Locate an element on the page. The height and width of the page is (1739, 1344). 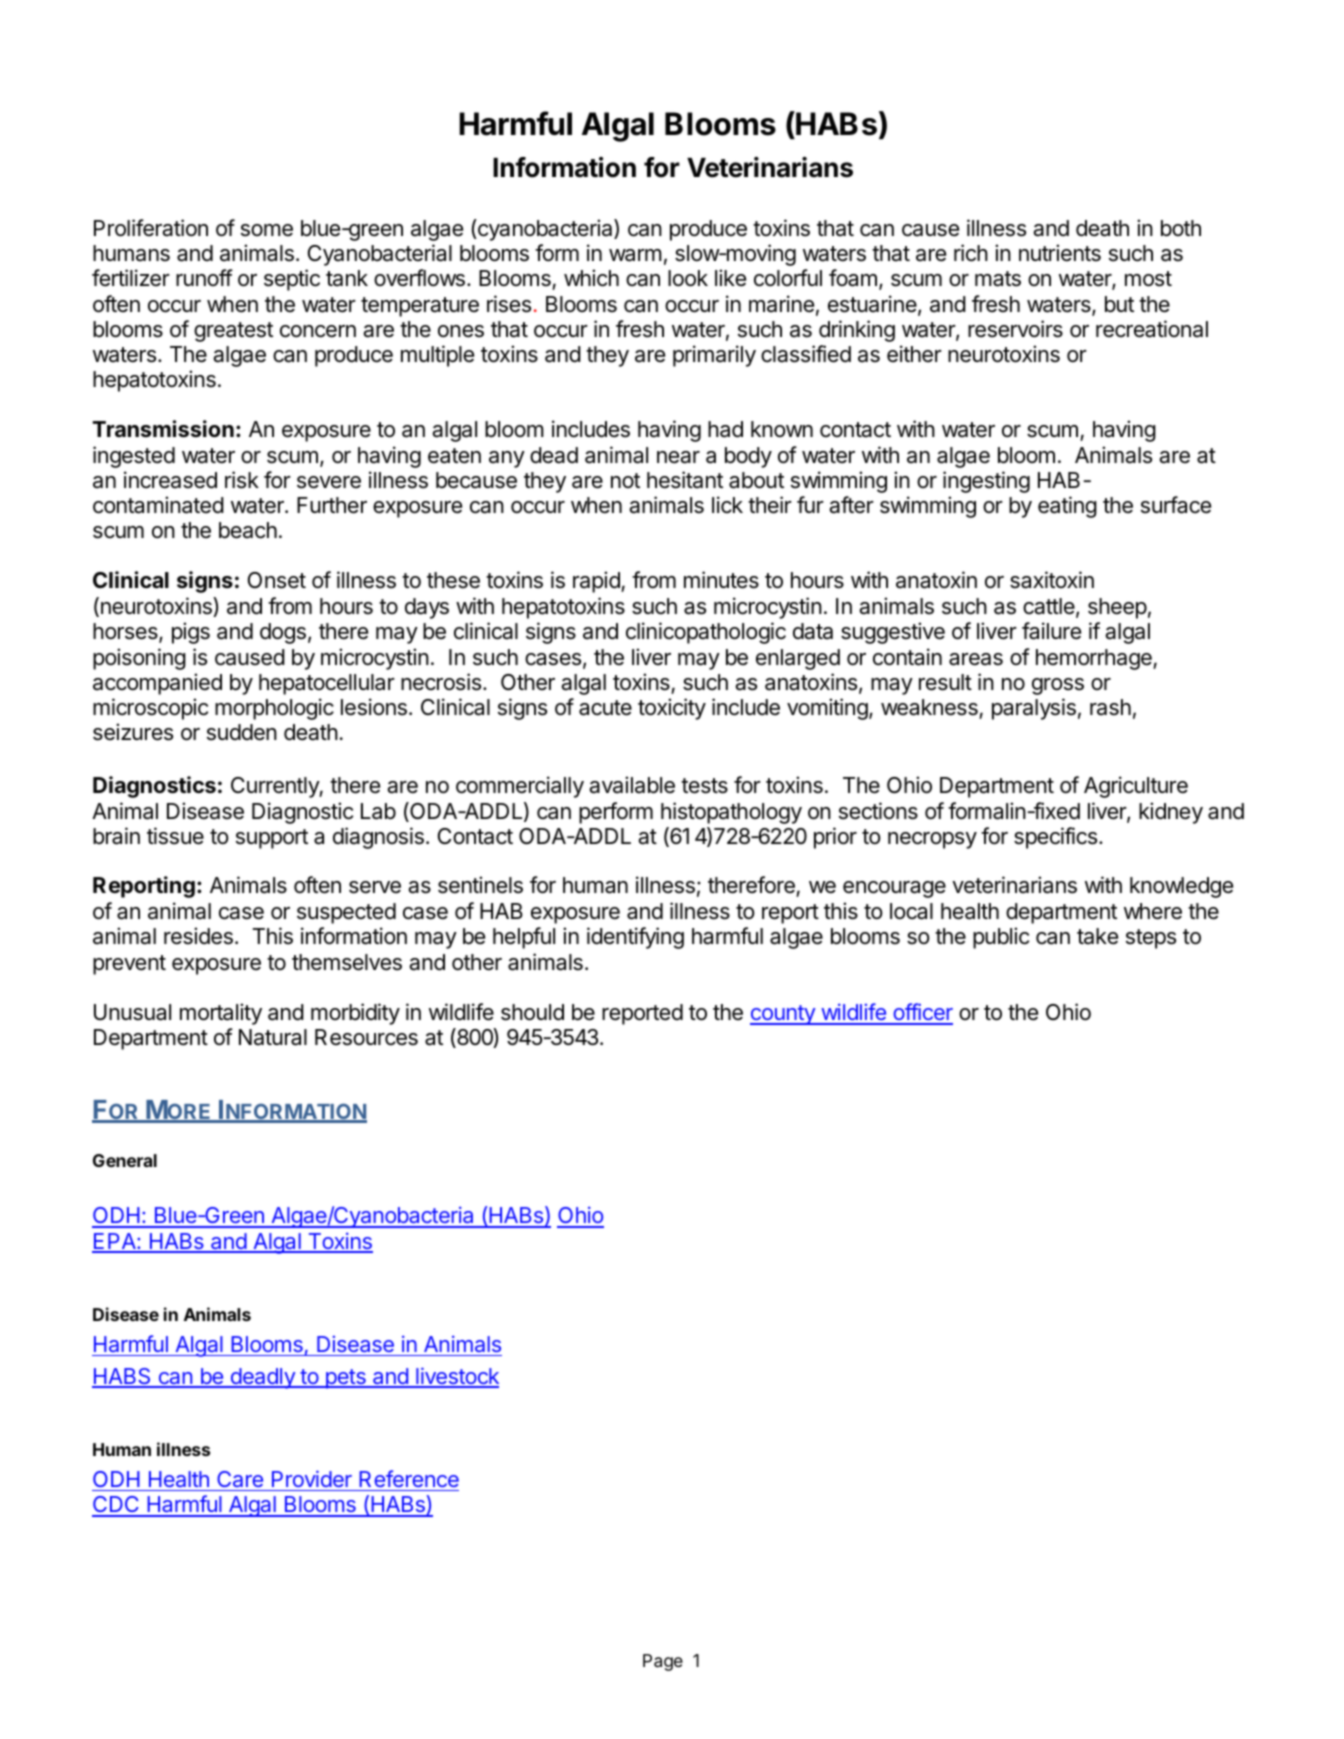
should is located at coordinates (532, 1012).
